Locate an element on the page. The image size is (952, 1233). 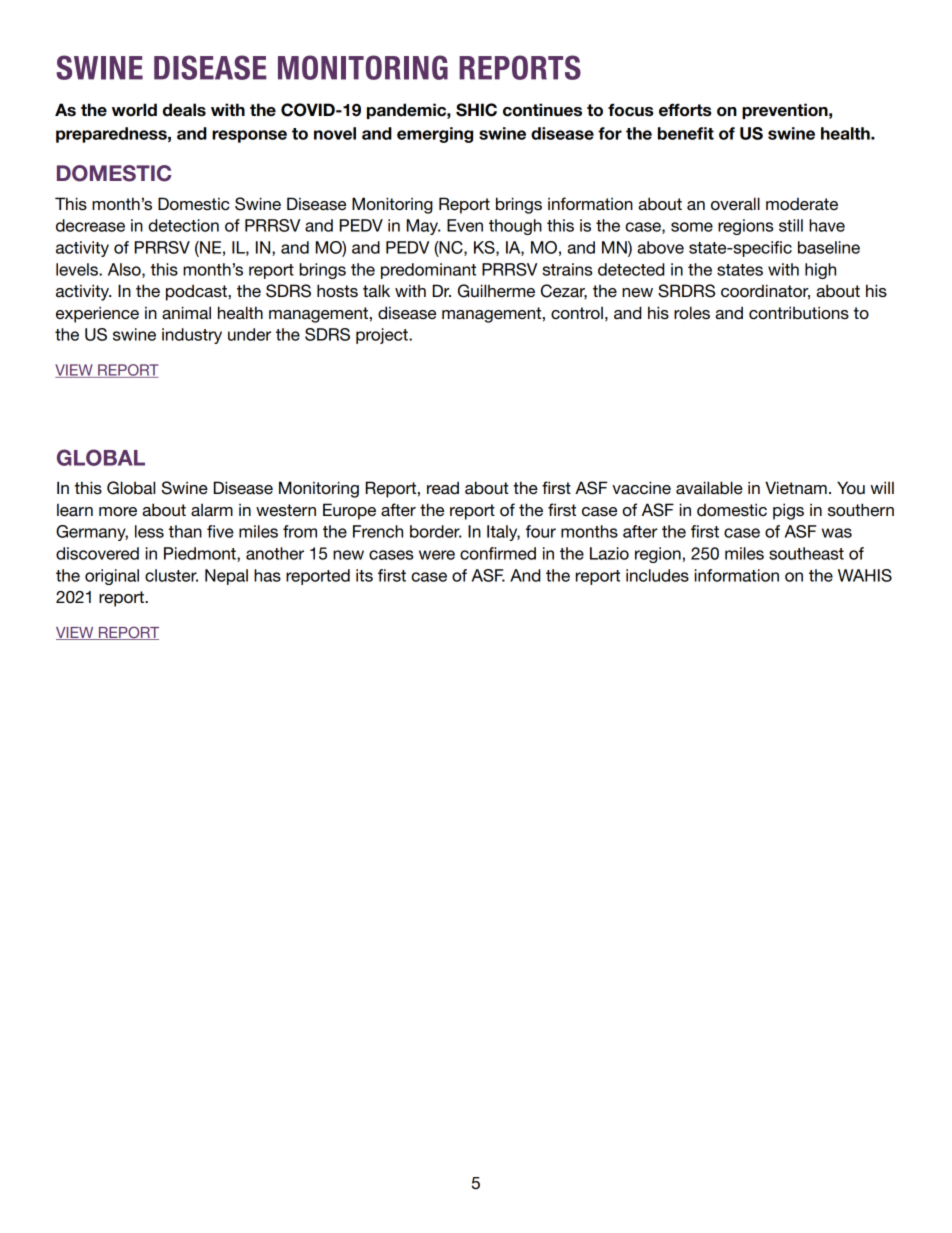
coordinator is located at coordinates (765, 292).
